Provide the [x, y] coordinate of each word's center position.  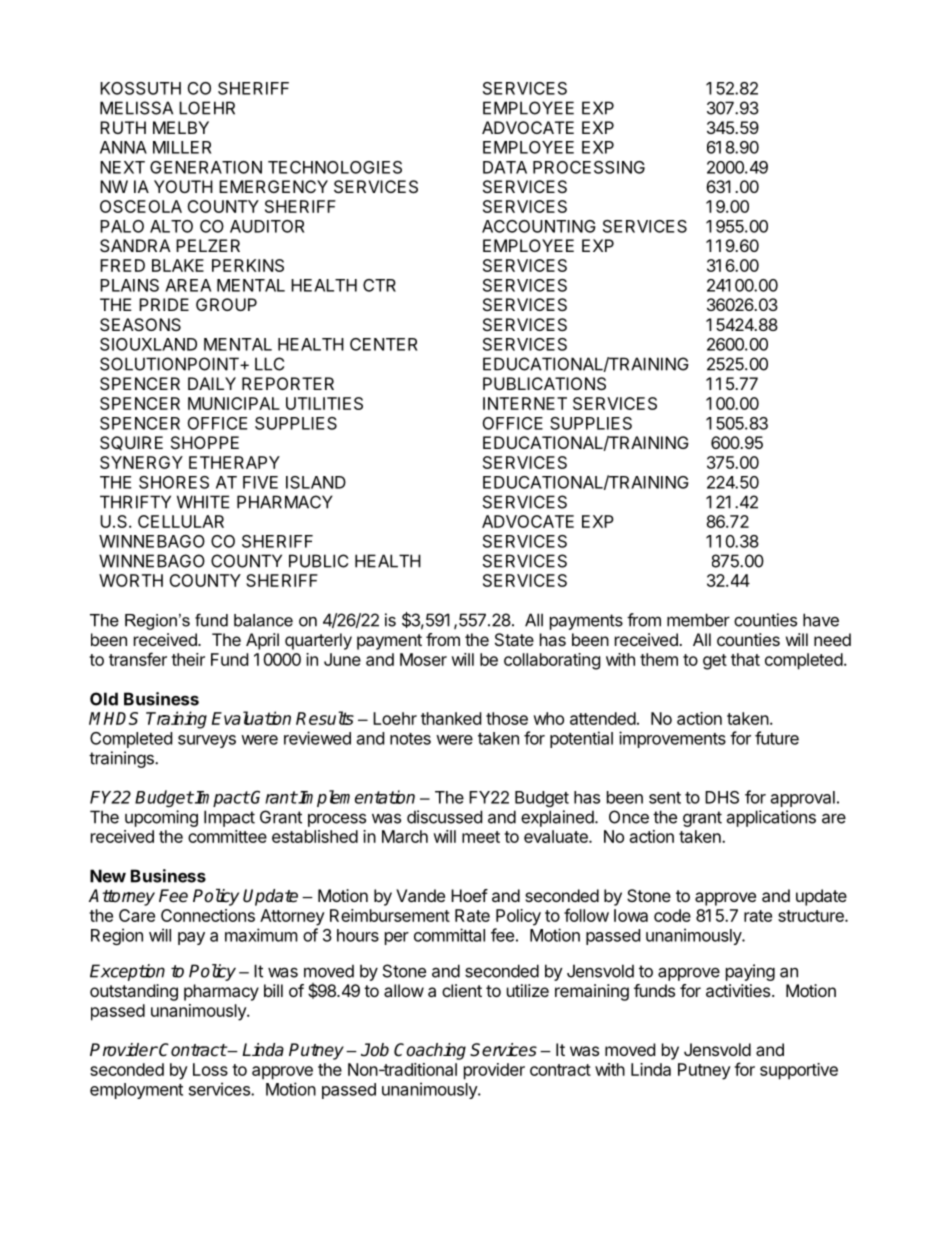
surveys [207, 741]
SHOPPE [205, 442]
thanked [451, 718]
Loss [210, 1069]
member [698, 620]
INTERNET [525, 403]
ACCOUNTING [539, 226]
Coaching [430, 1051]
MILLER [182, 147]
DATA [505, 167]
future [777, 738]
